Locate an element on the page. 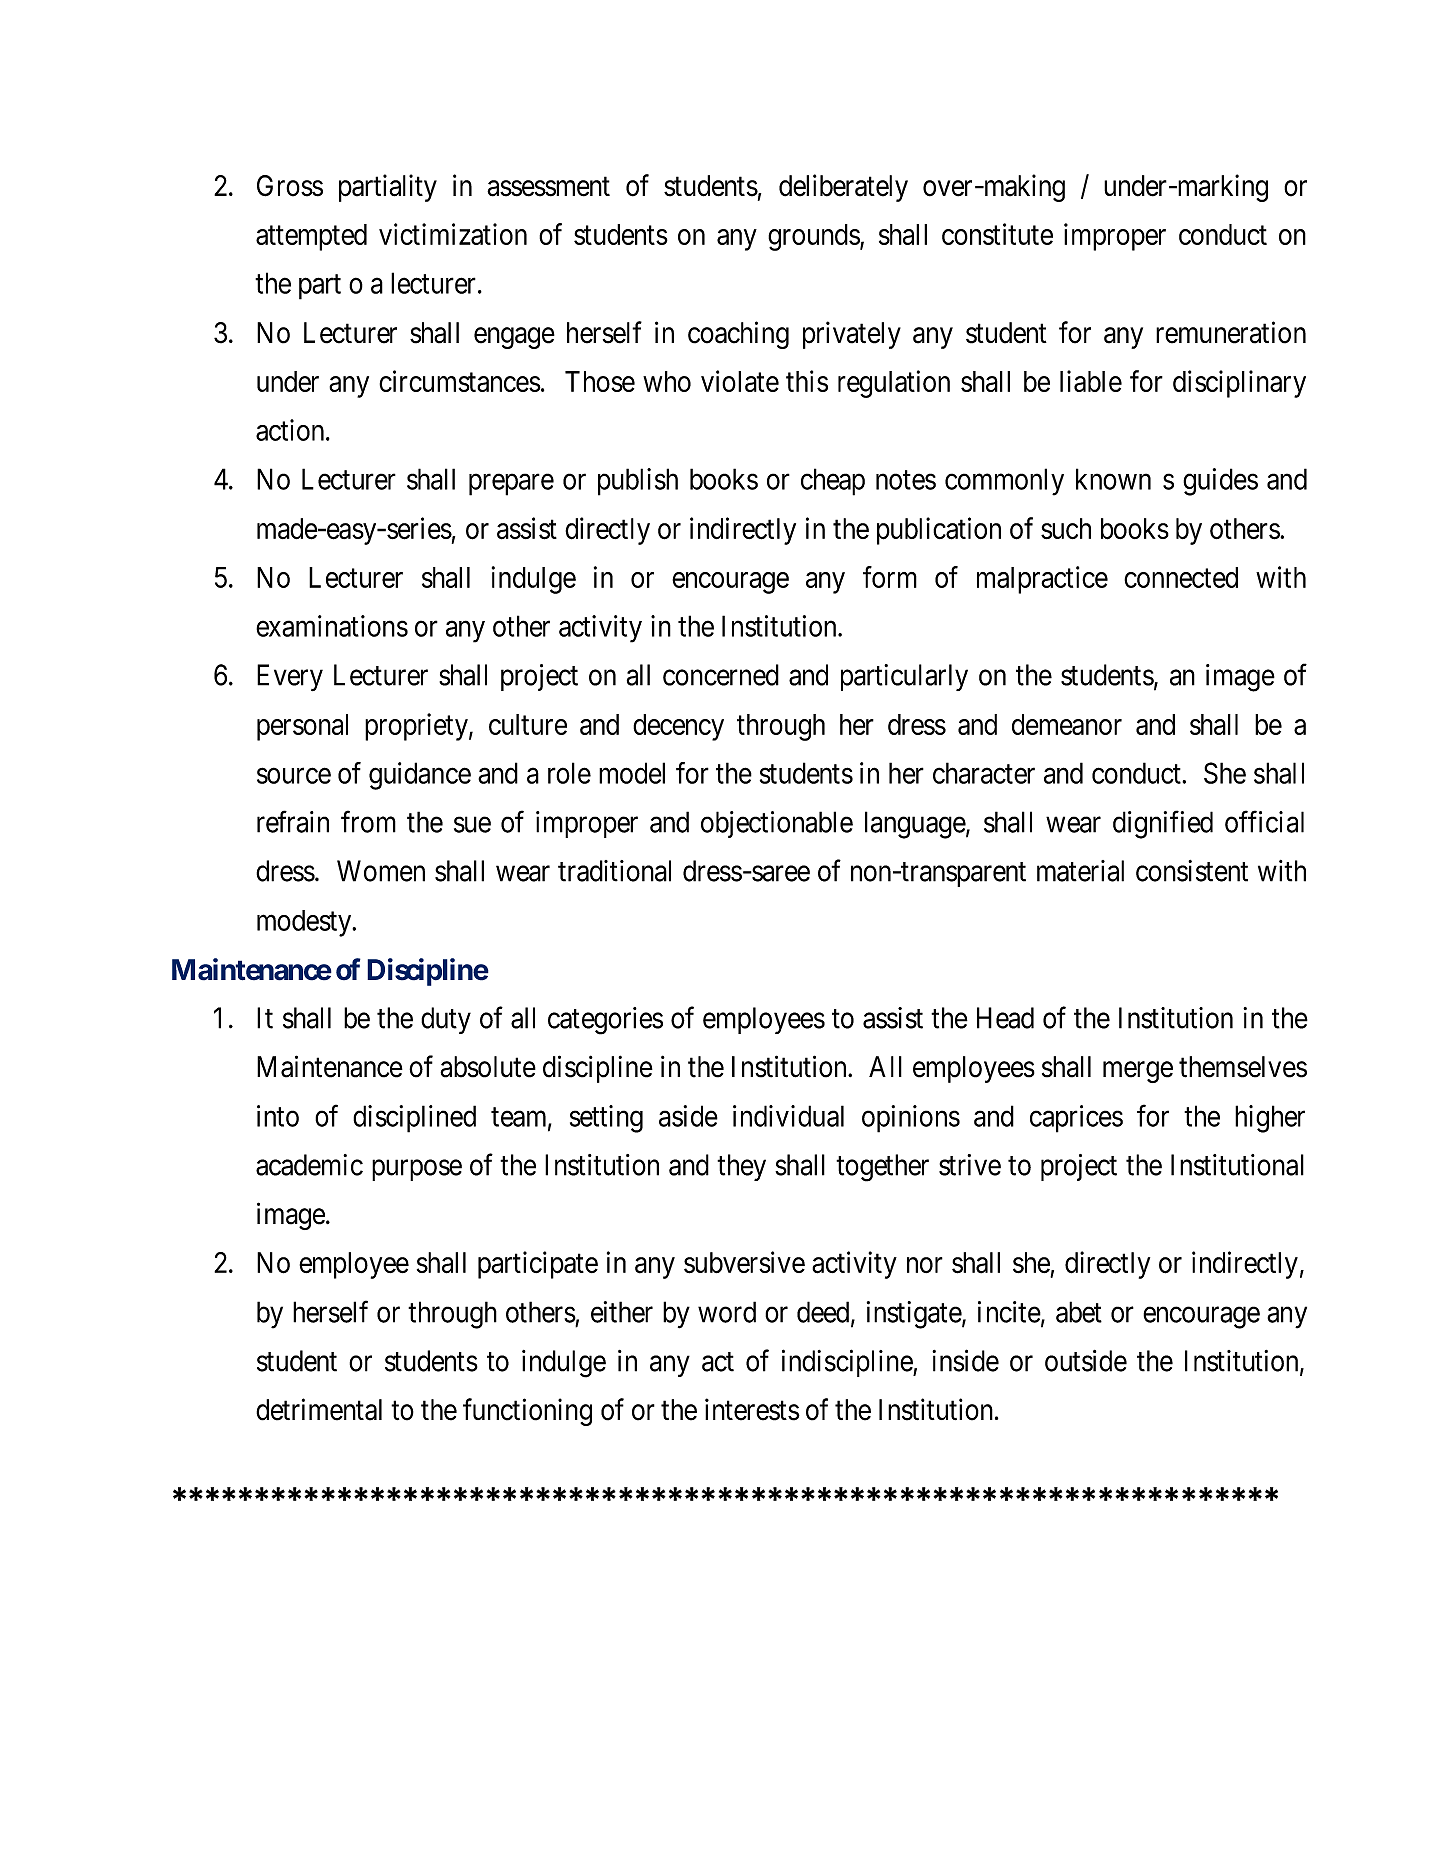 This document has width=1447, height=1873. constitute is located at coordinates (997, 234).
